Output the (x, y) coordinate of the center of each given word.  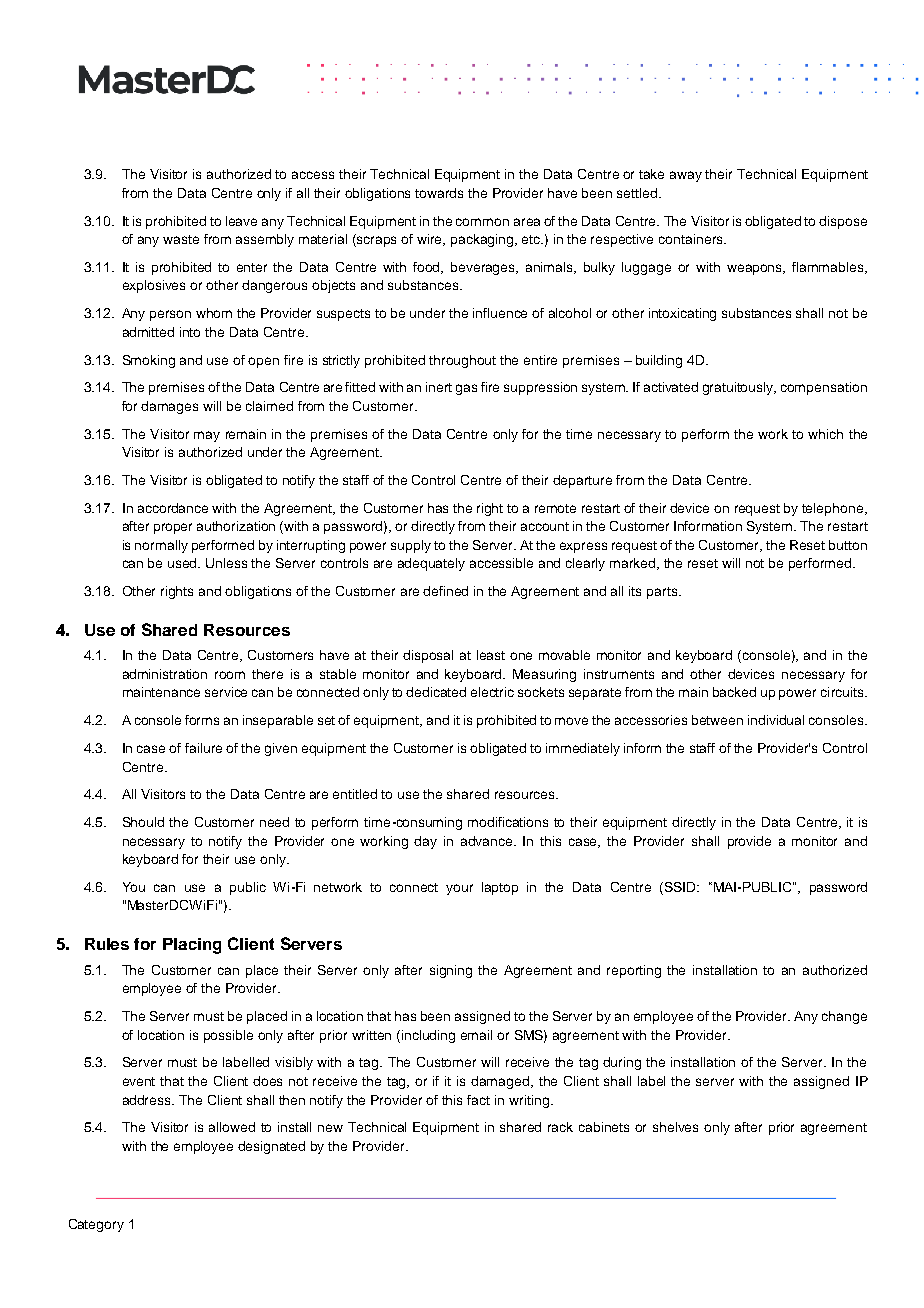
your (459, 889)
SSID (680, 888)
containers (692, 239)
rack (560, 1127)
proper (173, 528)
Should (143, 822)
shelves (675, 1127)
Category (96, 1225)
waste (181, 239)
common (482, 222)
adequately (431, 564)
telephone (834, 509)
